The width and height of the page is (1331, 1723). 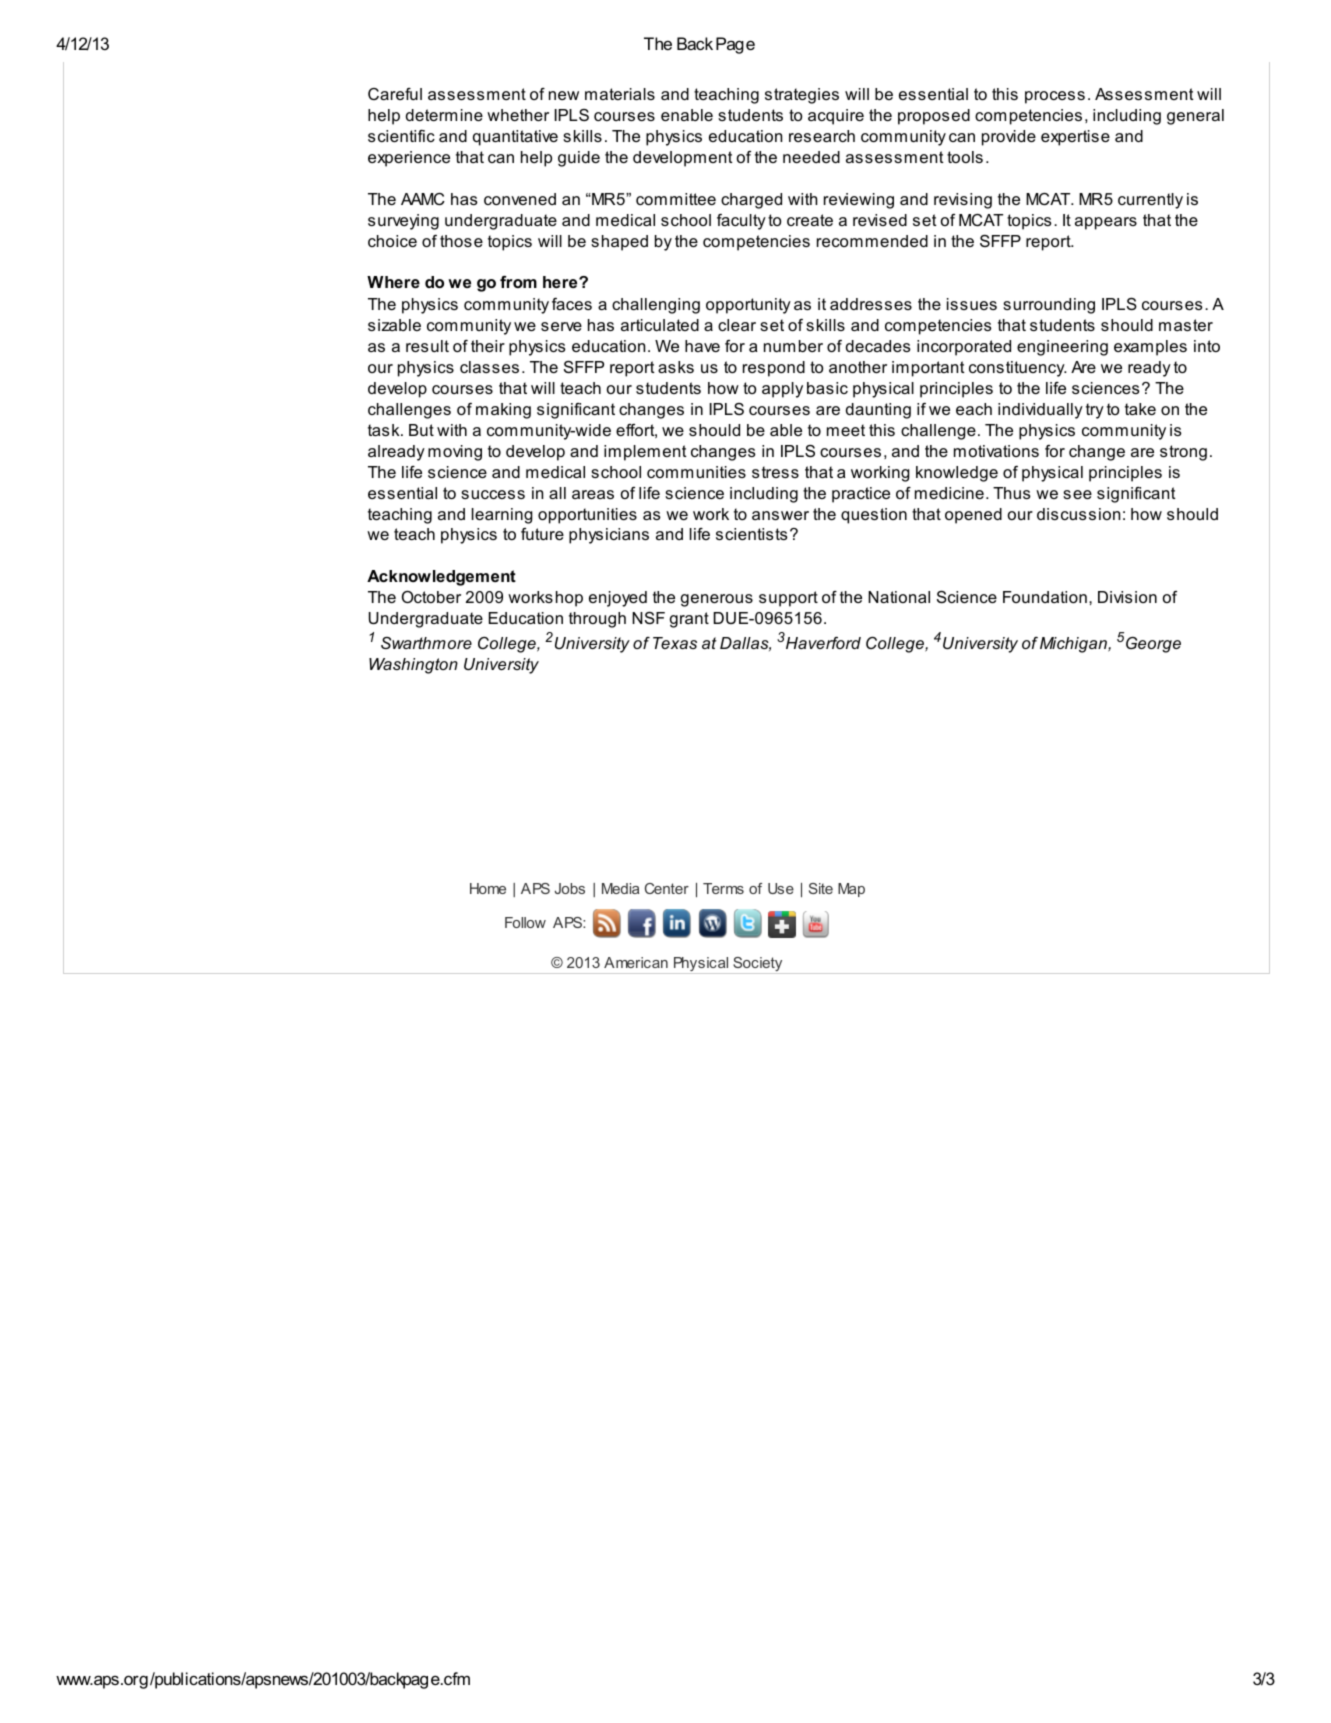 What do you see at coordinates (431, 596) in the page?
I see `October` at bounding box center [431, 596].
